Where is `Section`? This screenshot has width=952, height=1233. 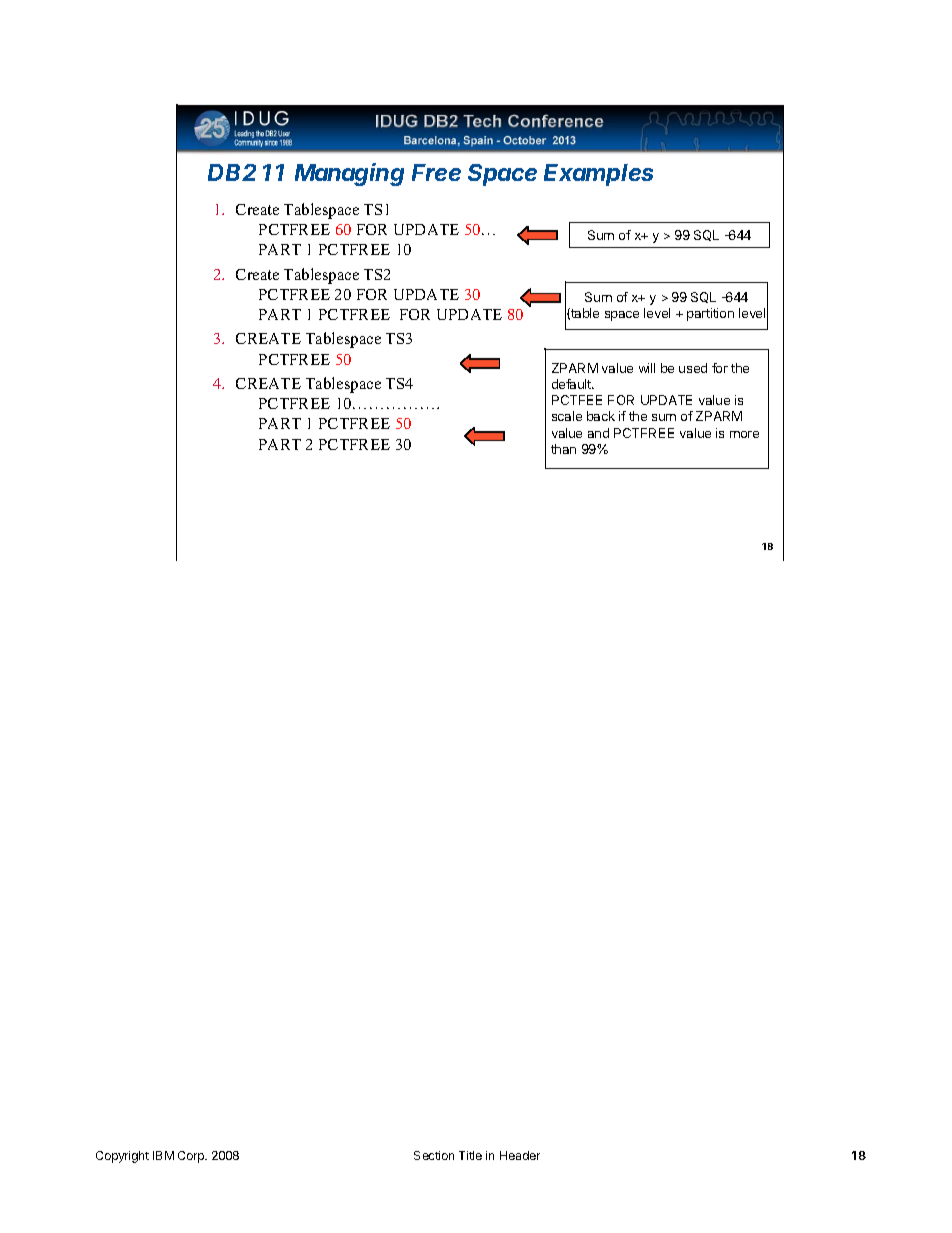 Section is located at coordinates (434, 1155).
